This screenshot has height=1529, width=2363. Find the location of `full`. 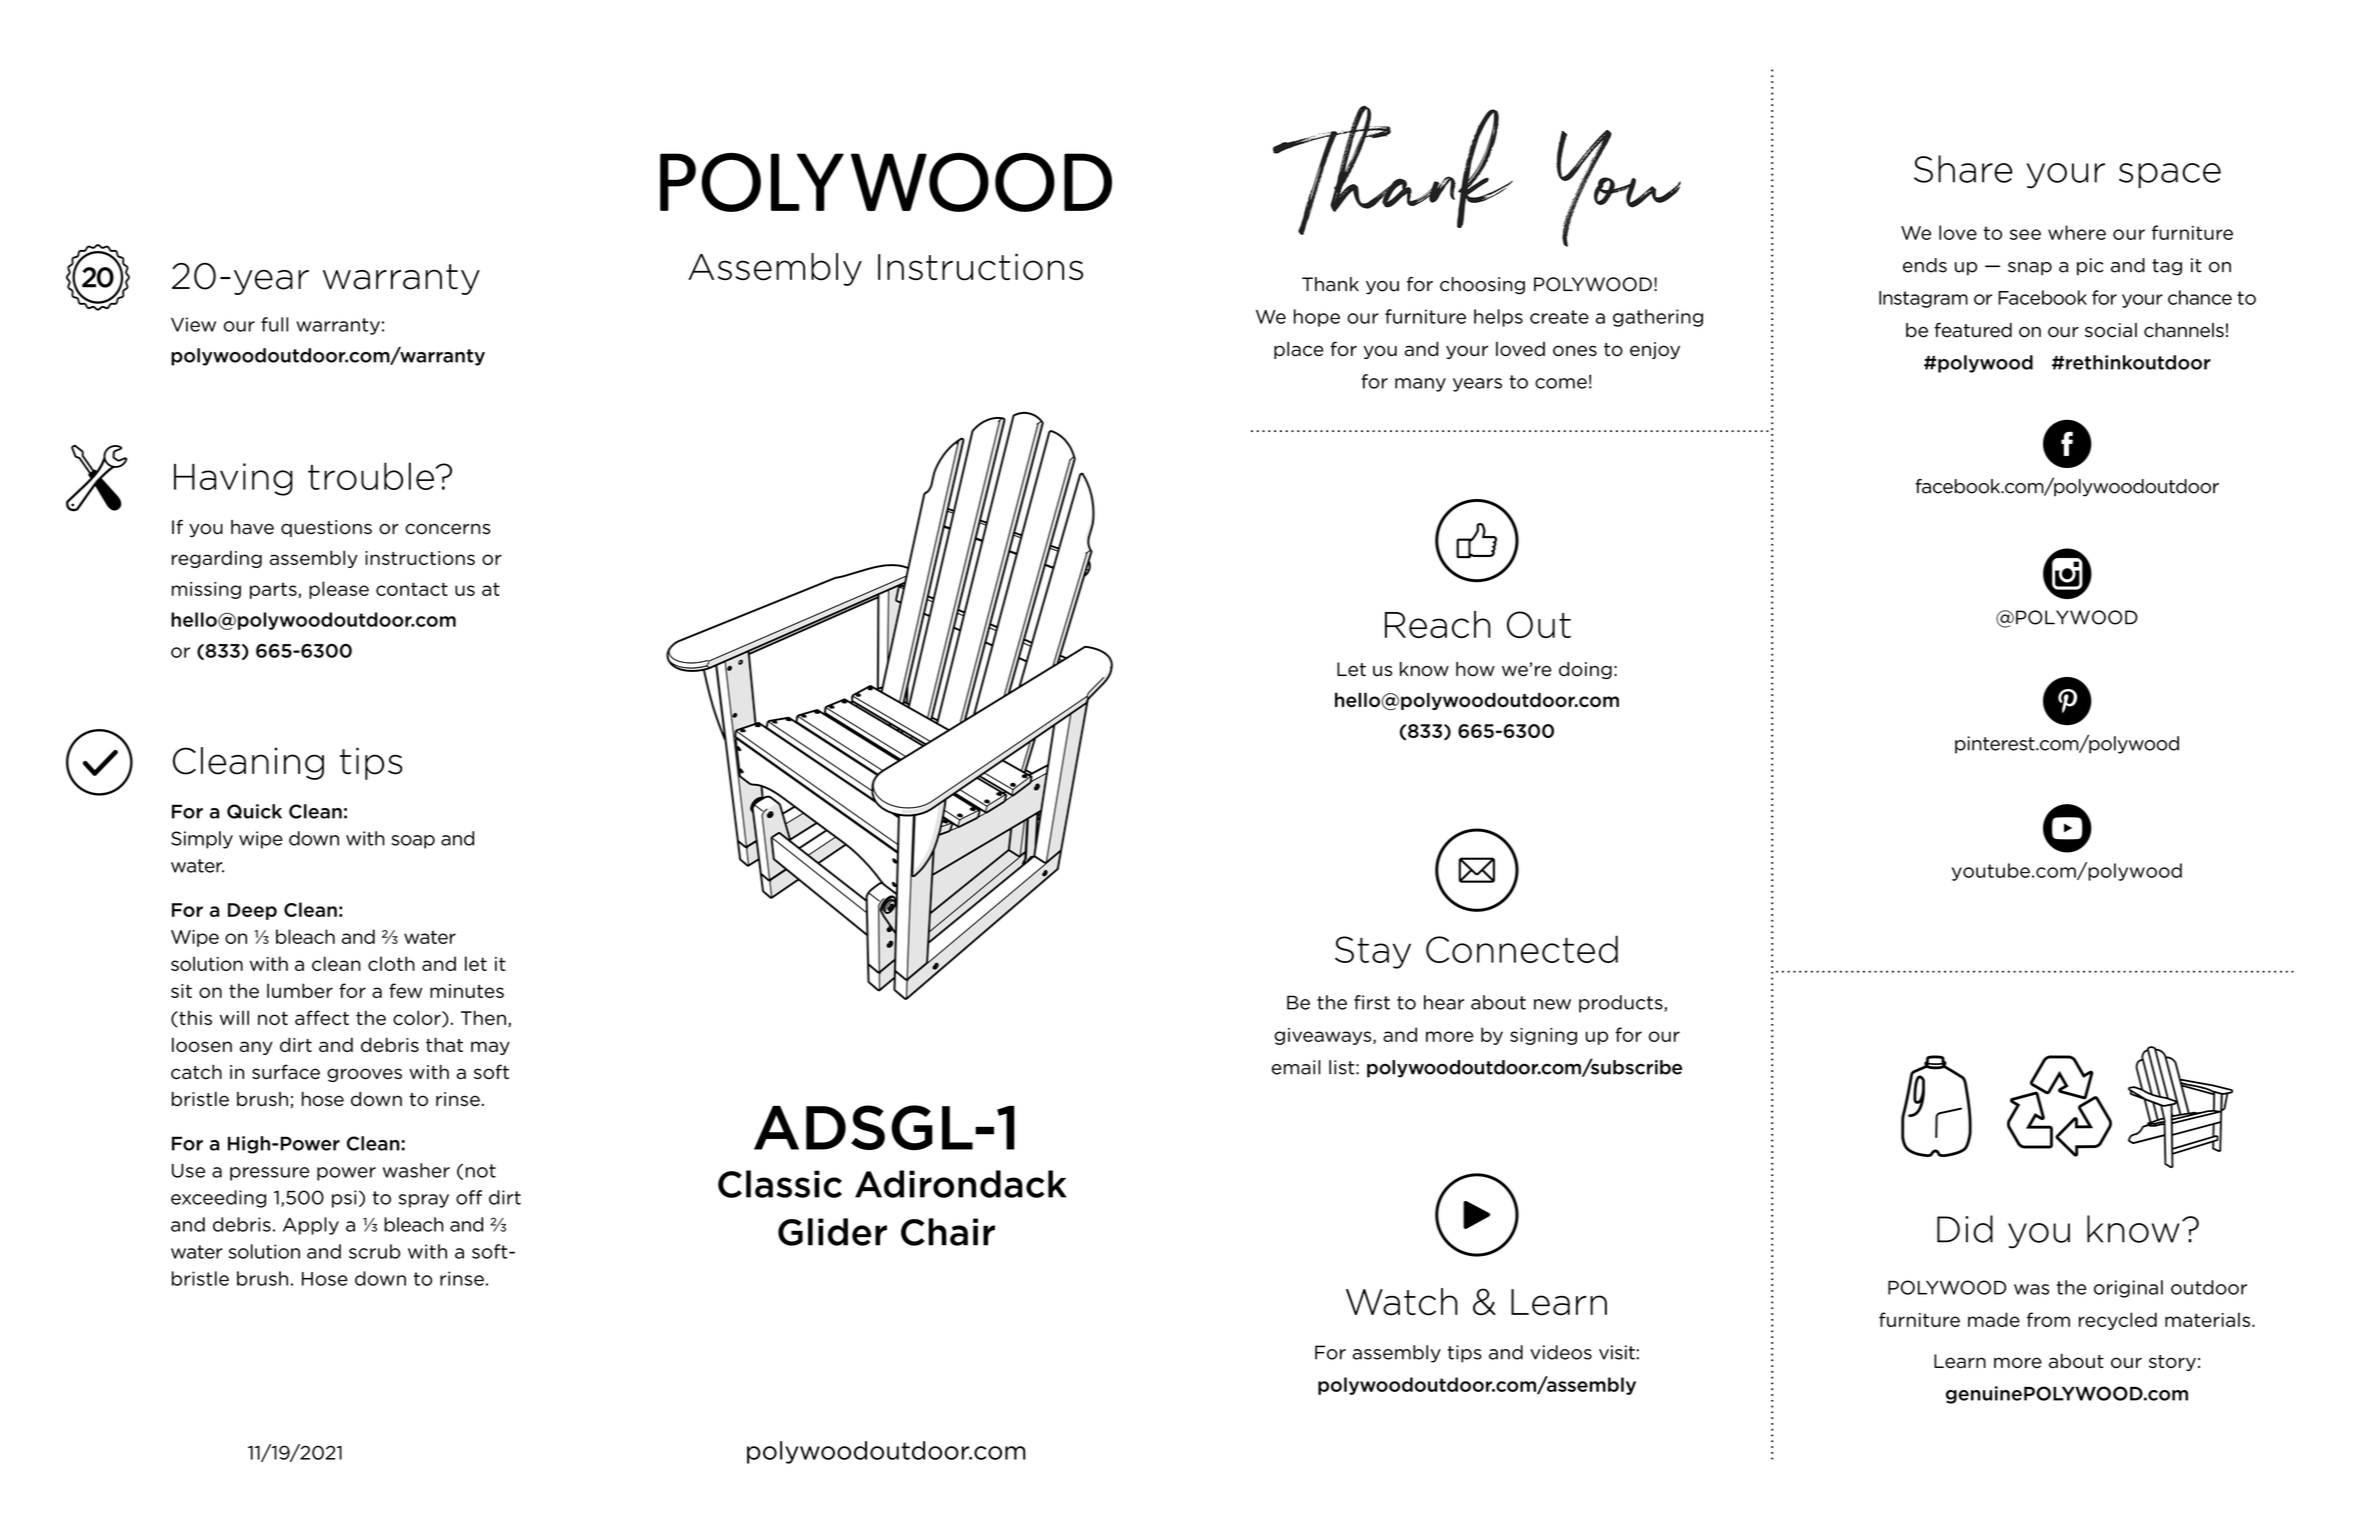

full is located at coordinates (274, 324).
